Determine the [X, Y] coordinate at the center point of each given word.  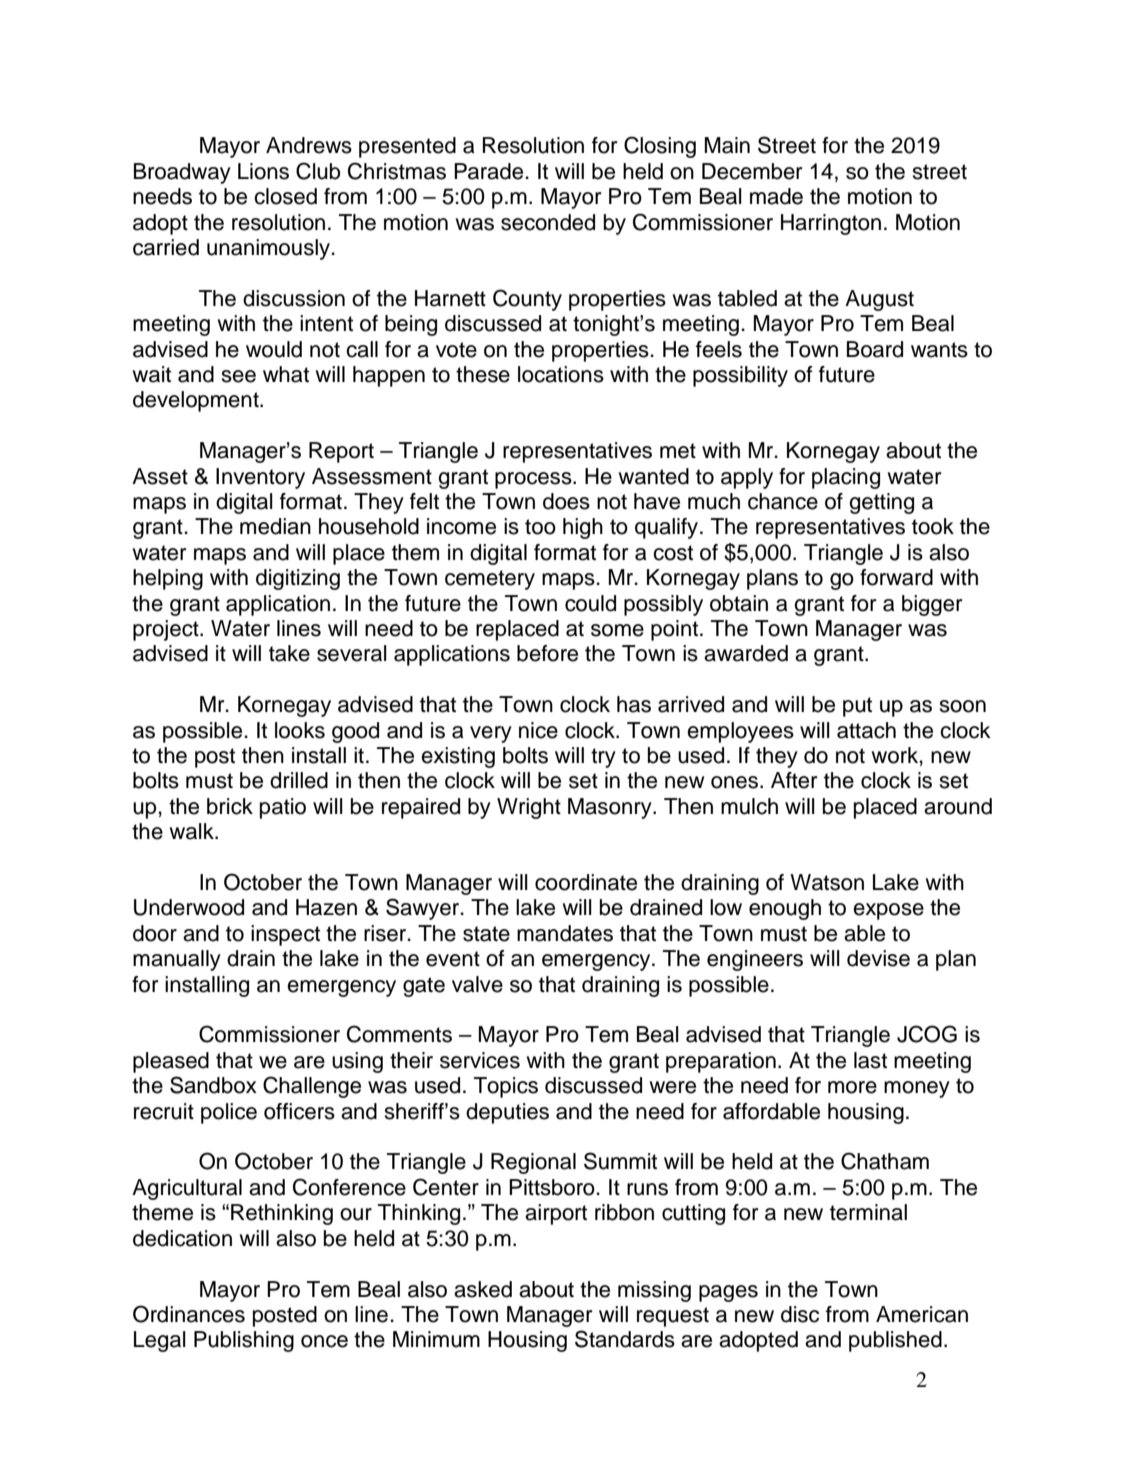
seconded [548, 222]
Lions [263, 171]
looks [300, 730]
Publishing [244, 1341]
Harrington [831, 224]
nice [538, 730]
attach [866, 730]
